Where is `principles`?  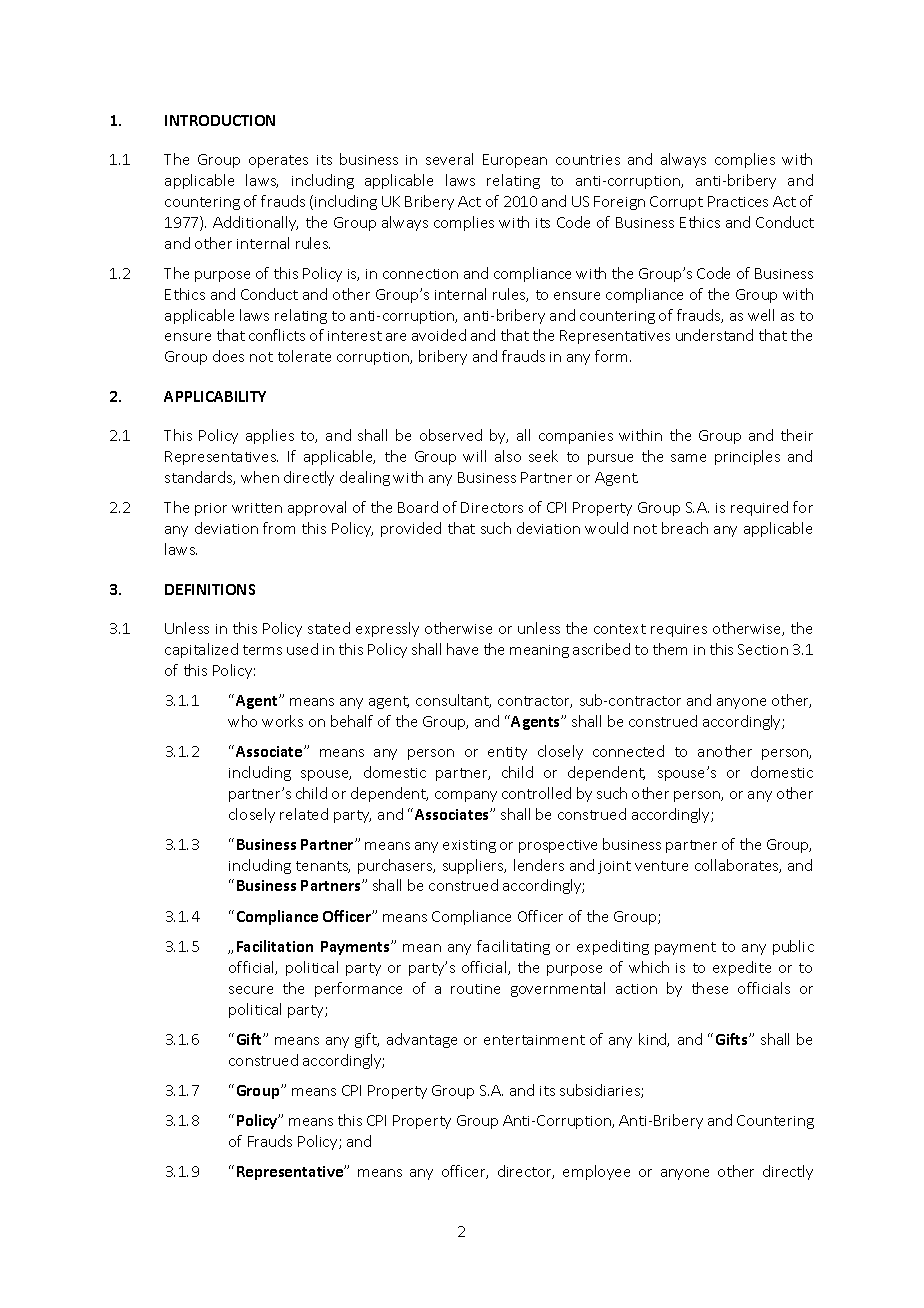 principles is located at coordinates (747, 457).
